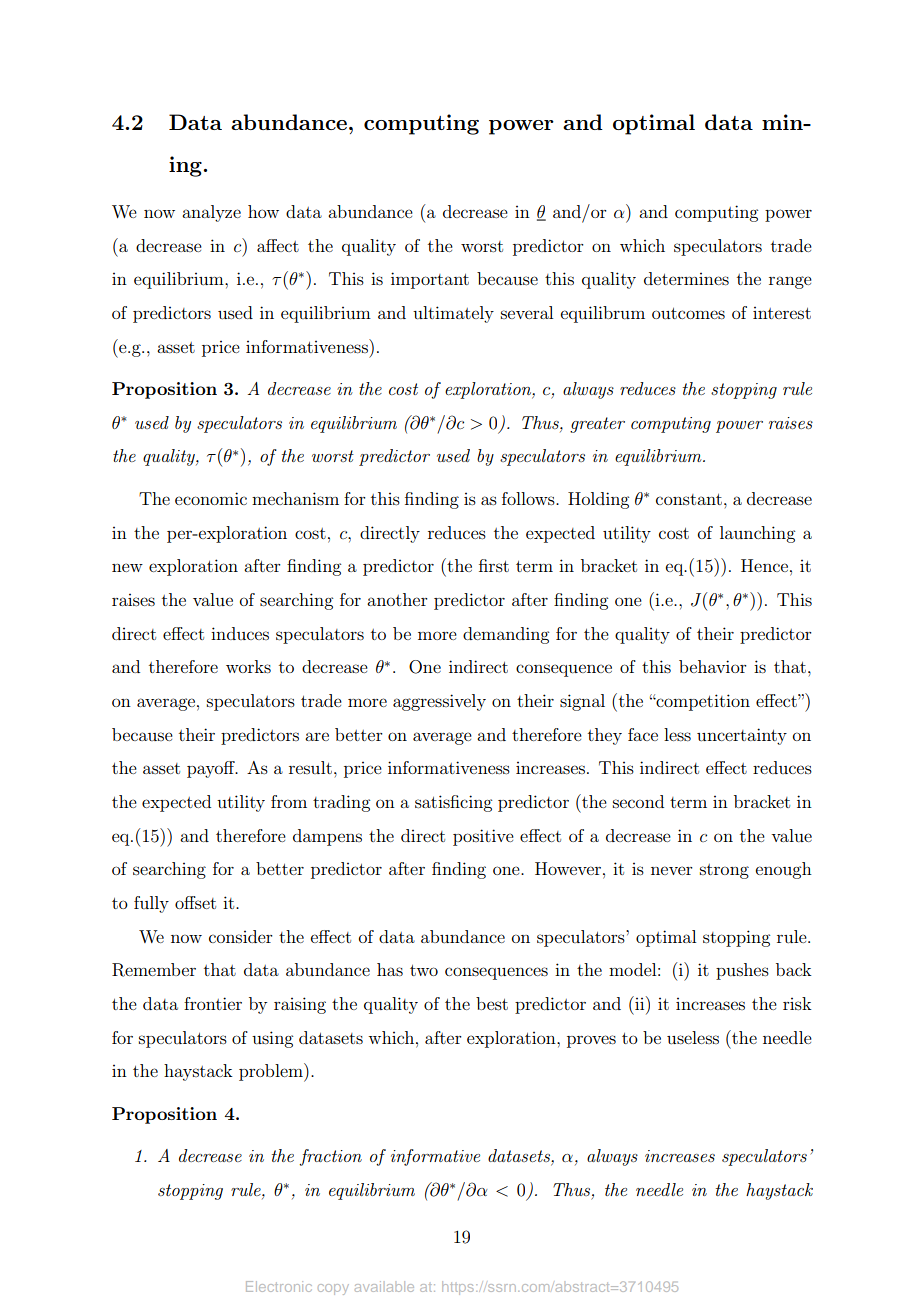 This screenshot has width=924, height=1308. I want to click on aggressively, so click(439, 702).
